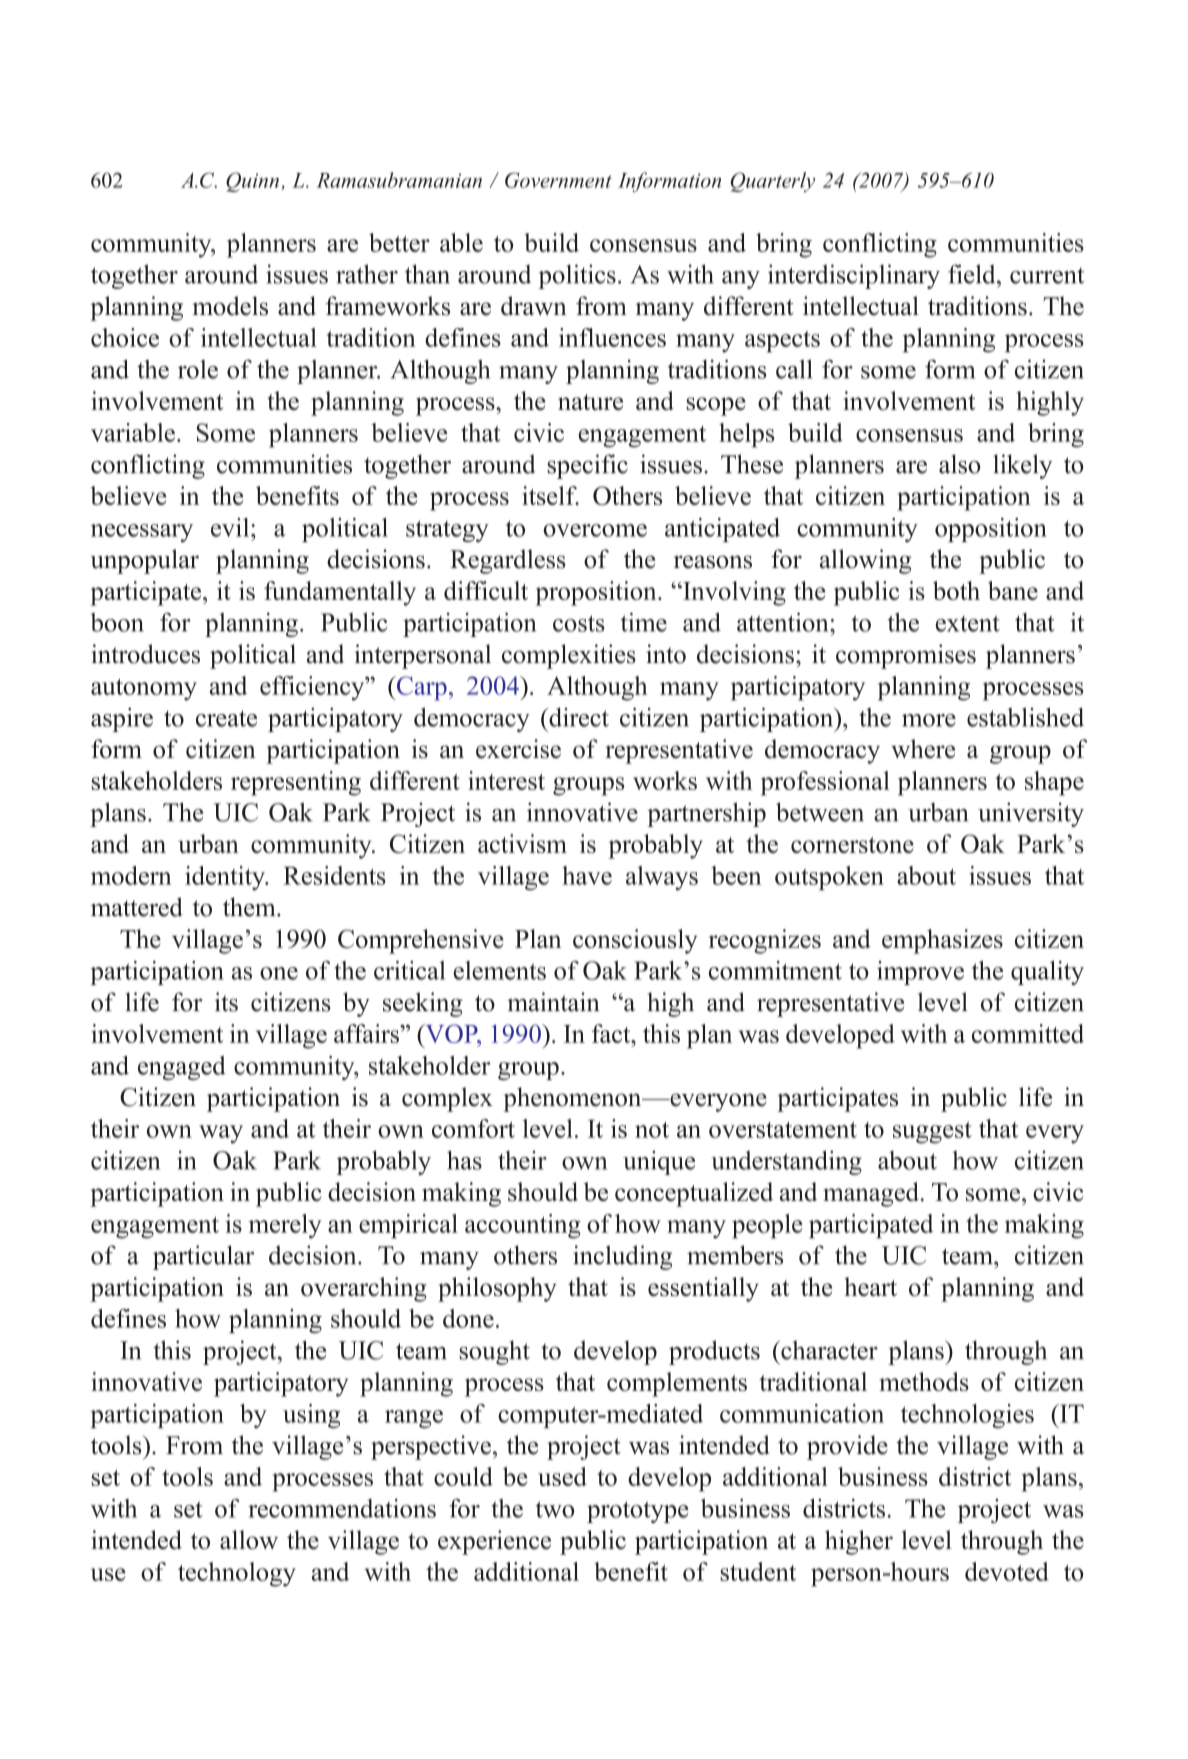 This page has height=1759, width=1188. What do you see at coordinates (237, 1574) in the page?
I see `technology` at bounding box center [237, 1574].
